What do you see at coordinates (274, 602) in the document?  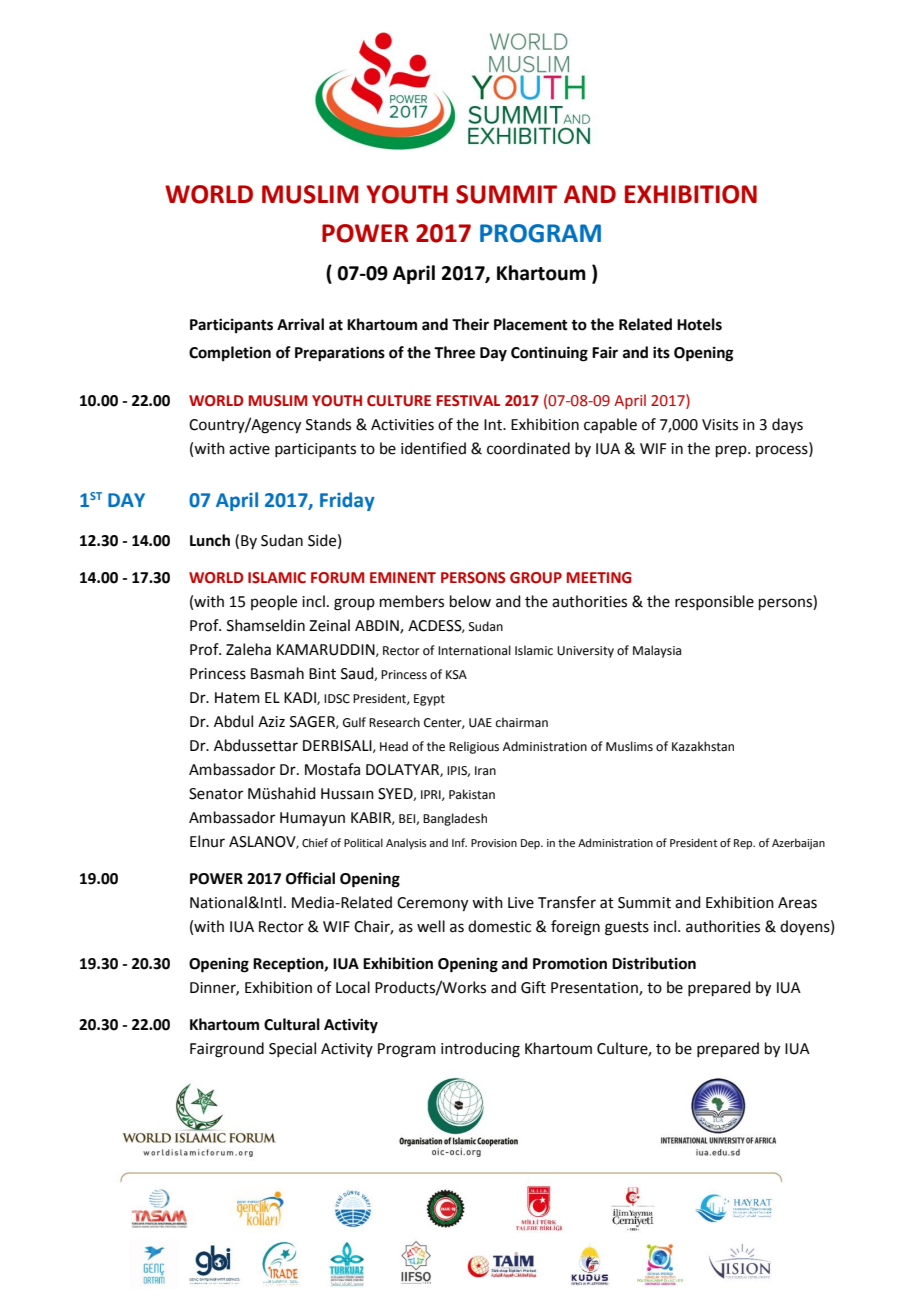 I see `people` at bounding box center [274, 602].
